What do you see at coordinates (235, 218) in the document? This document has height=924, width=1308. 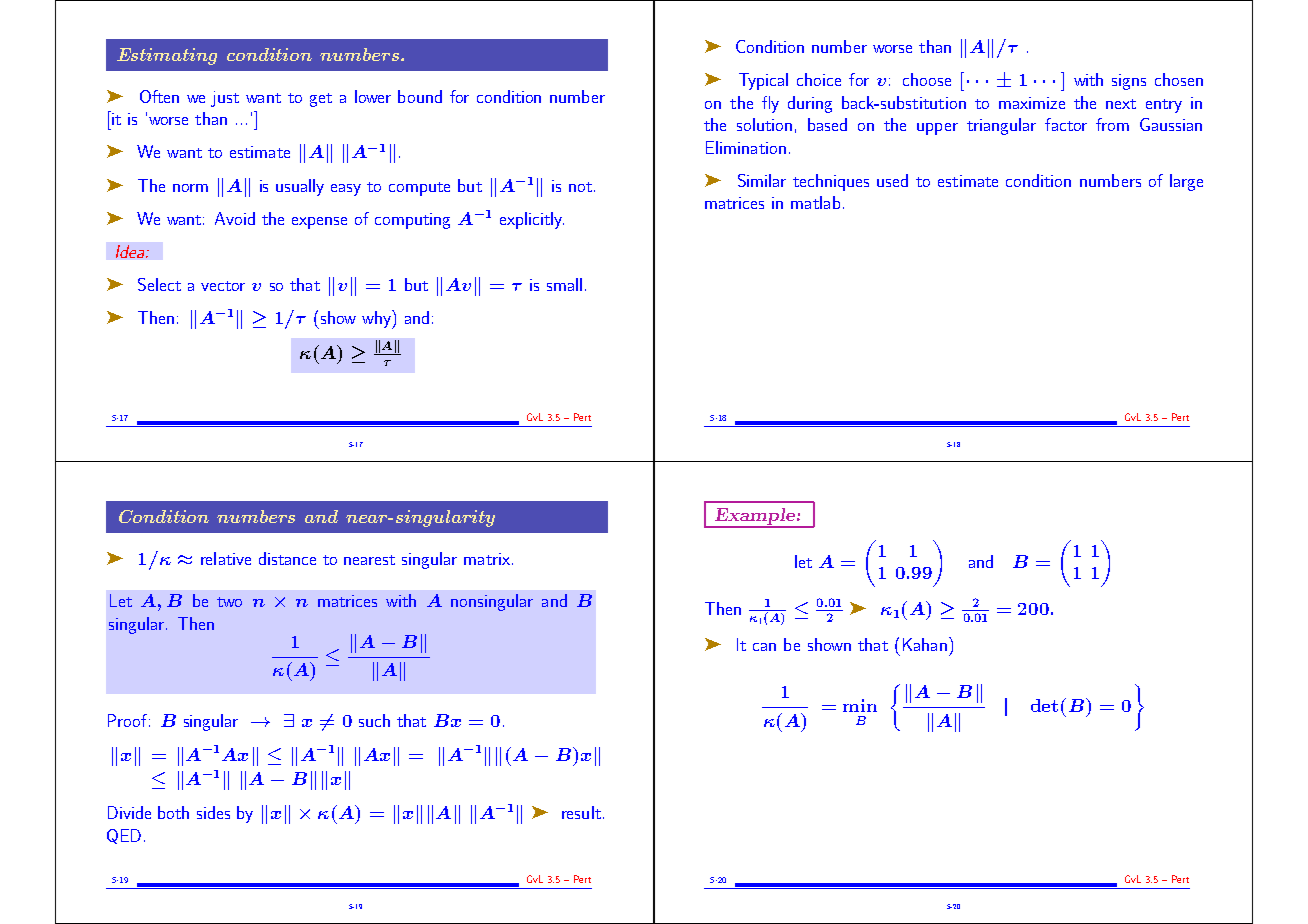 I see `Avoid` at bounding box center [235, 218].
